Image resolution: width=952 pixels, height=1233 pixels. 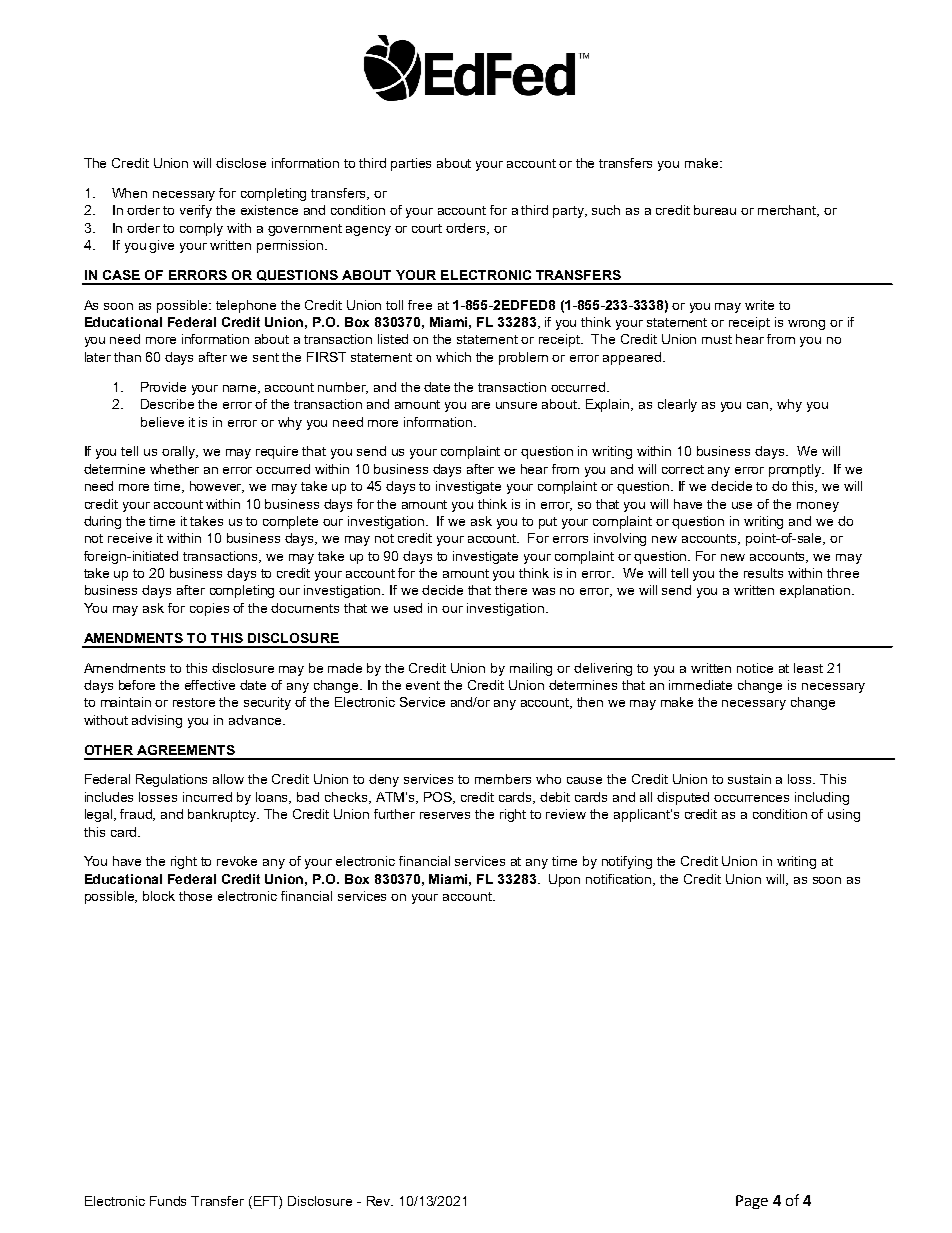 I want to click on however, so click(x=217, y=487).
